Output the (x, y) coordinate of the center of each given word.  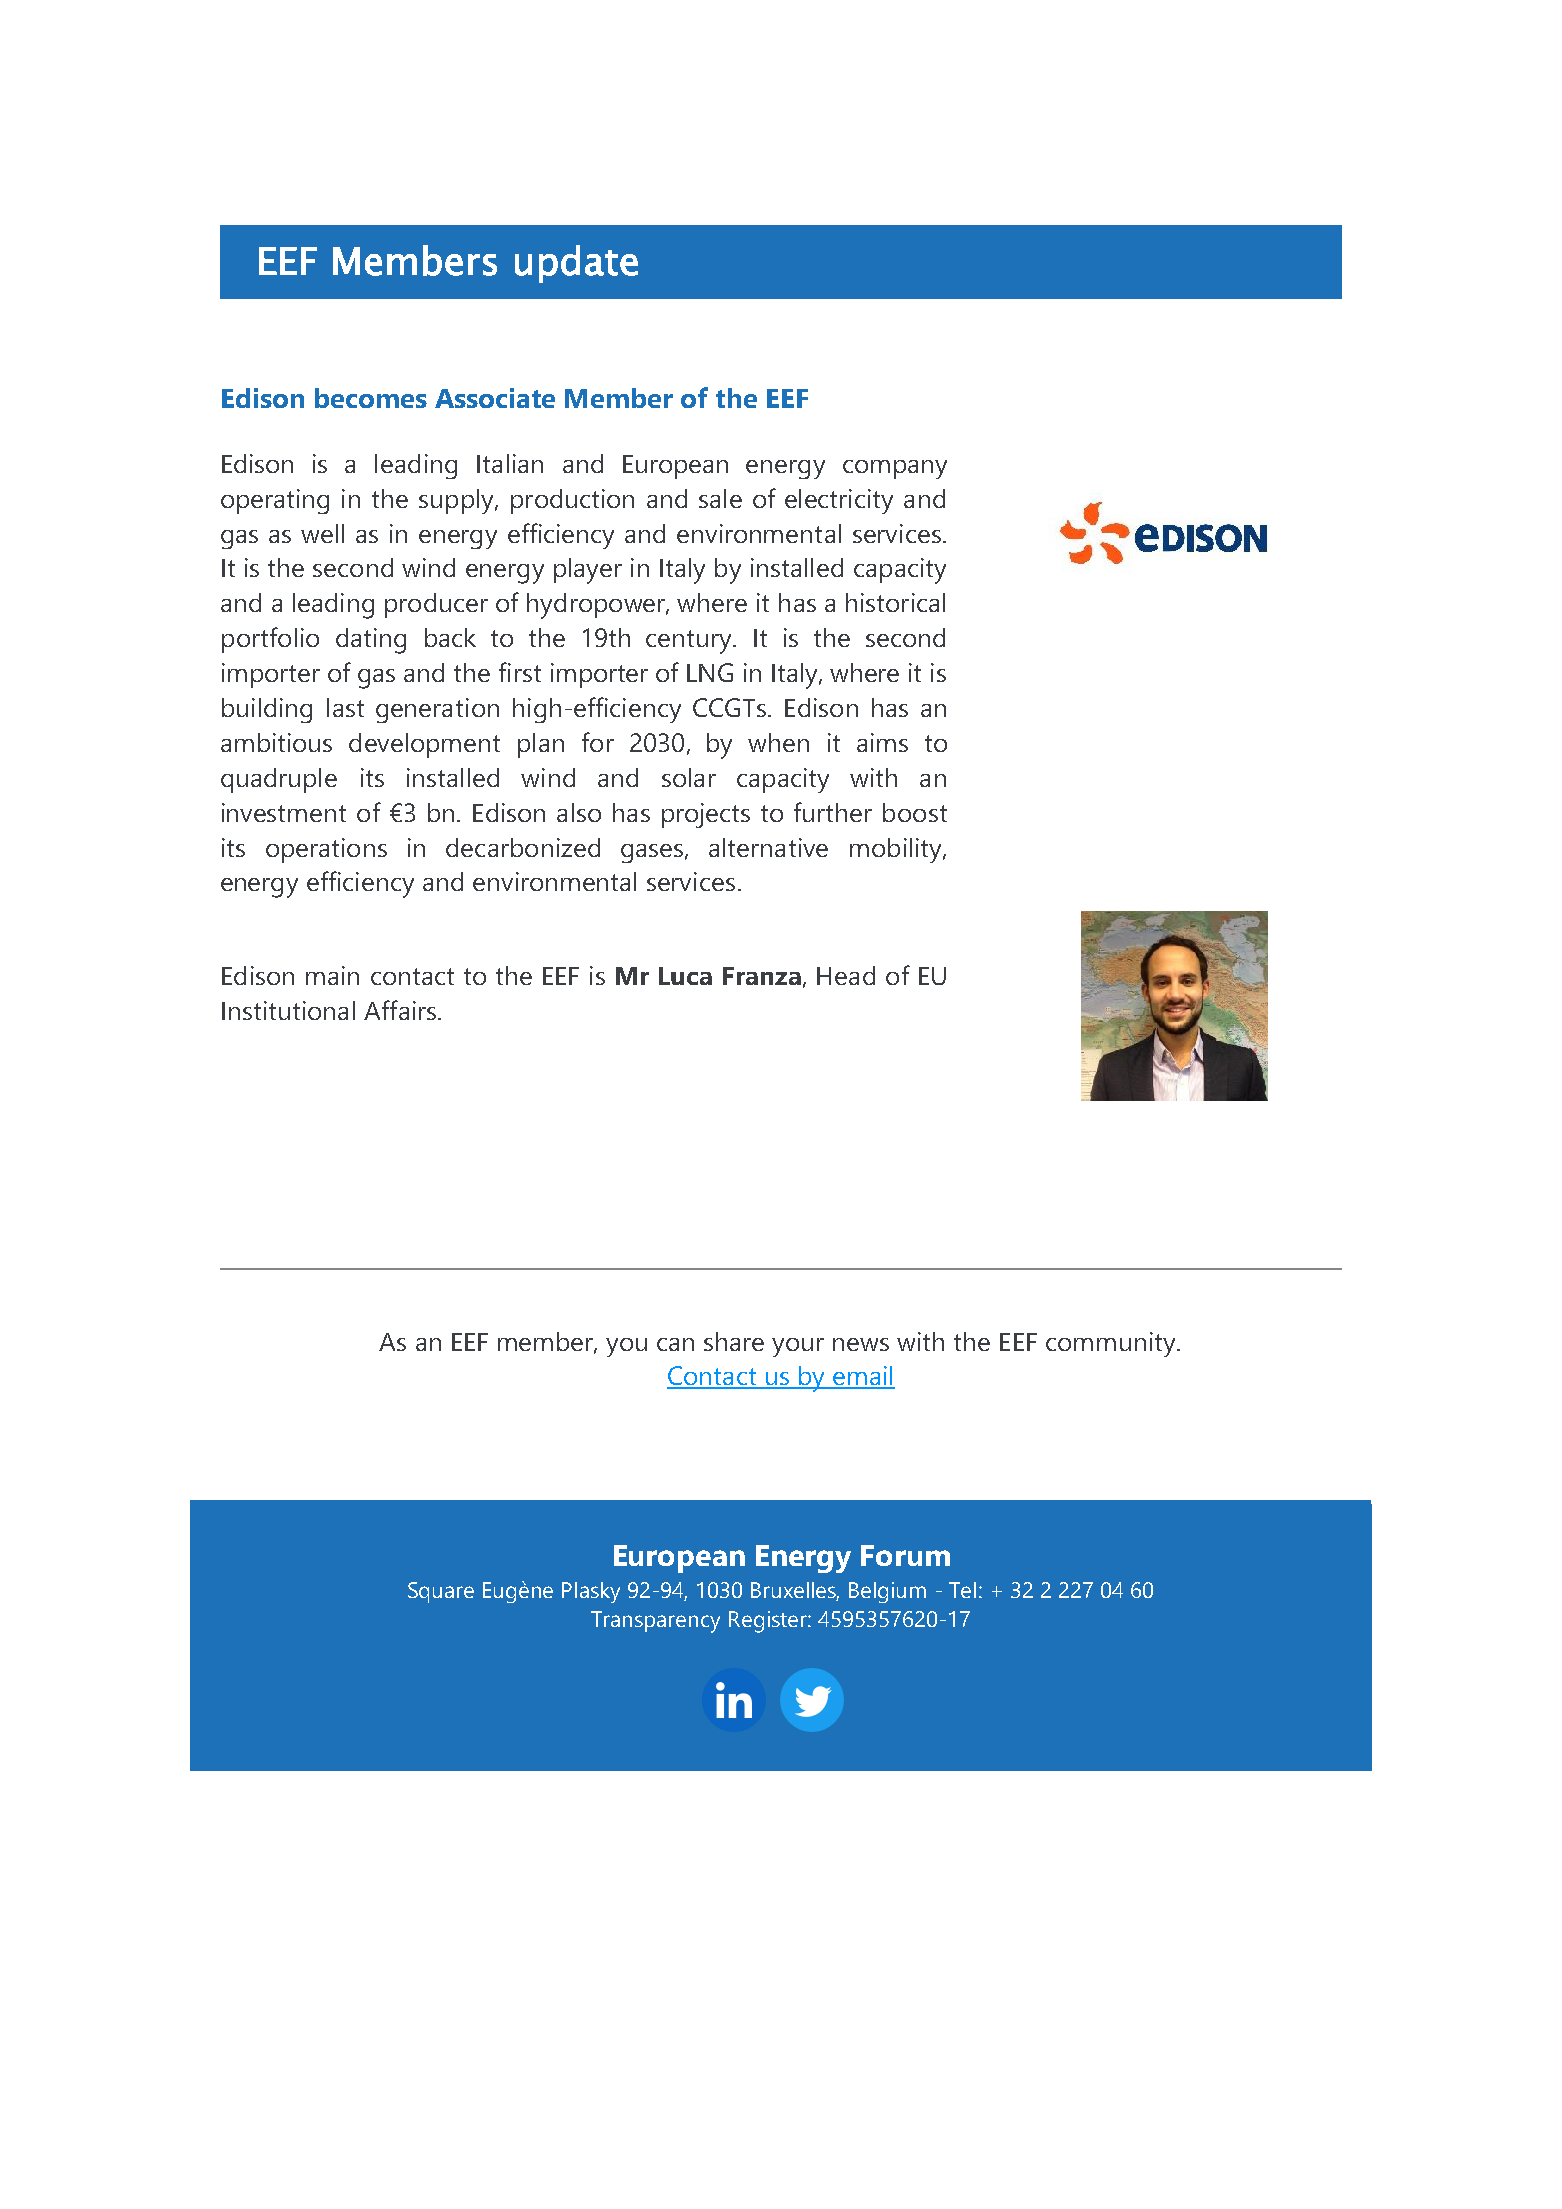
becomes (371, 398)
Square (441, 1592)
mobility (897, 850)
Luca (685, 976)
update (576, 264)
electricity (839, 501)
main (332, 975)
